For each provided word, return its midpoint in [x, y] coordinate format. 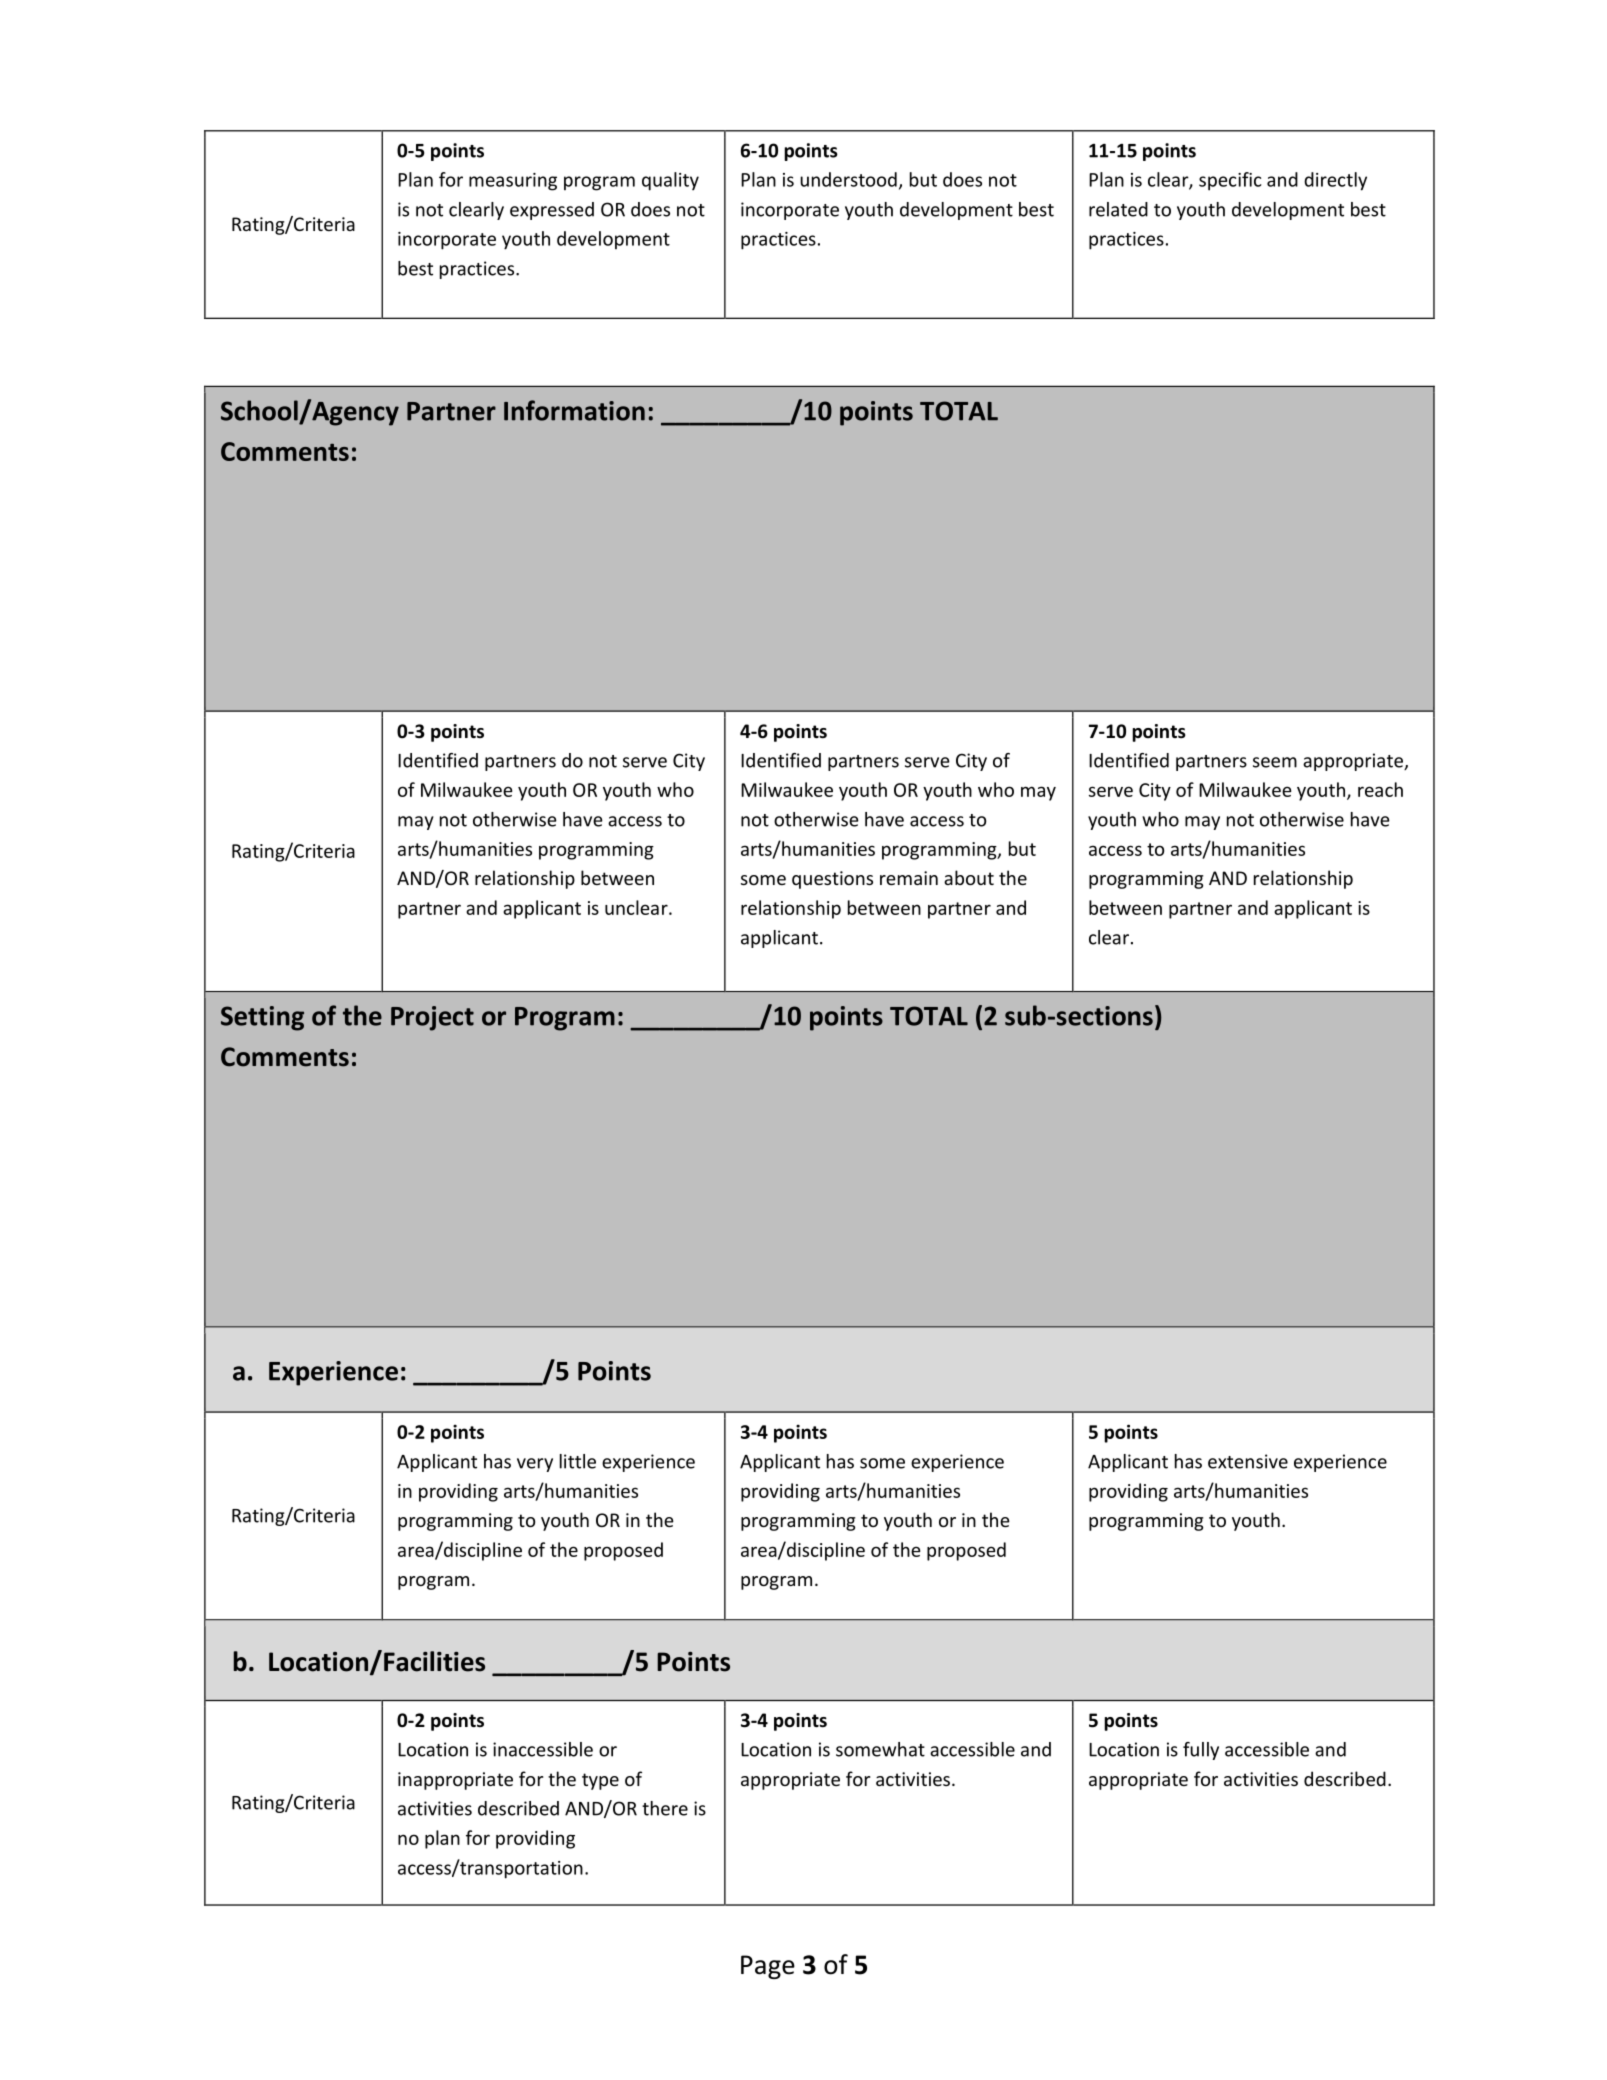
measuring [513, 182]
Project [432, 1018]
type [600, 1781]
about [969, 877]
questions [832, 880]
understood [848, 179]
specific [1230, 181]
